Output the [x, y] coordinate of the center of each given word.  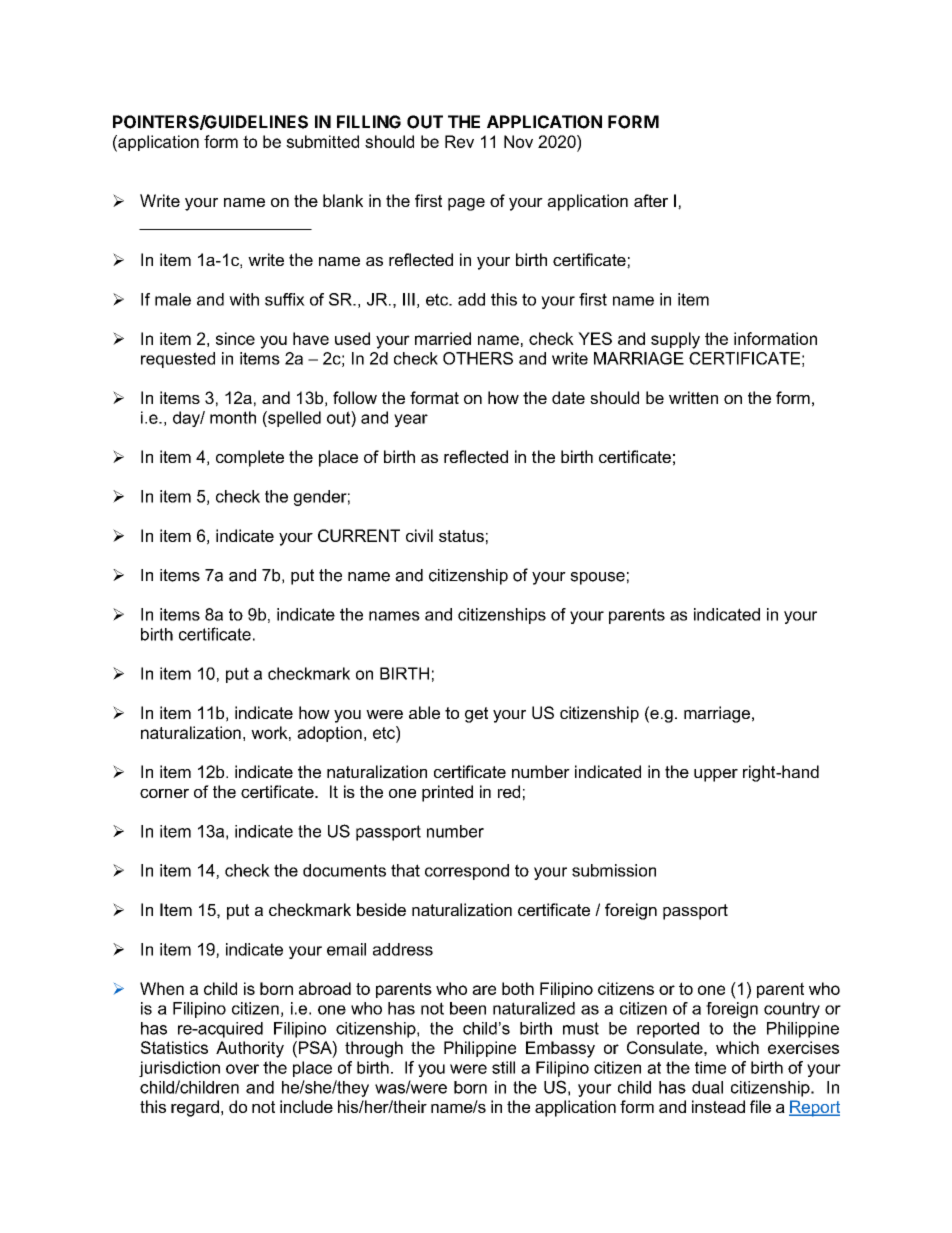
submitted [322, 141]
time [710, 1067]
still [503, 1067]
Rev [459, 141]
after [651, 200]
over [242, 1069]
